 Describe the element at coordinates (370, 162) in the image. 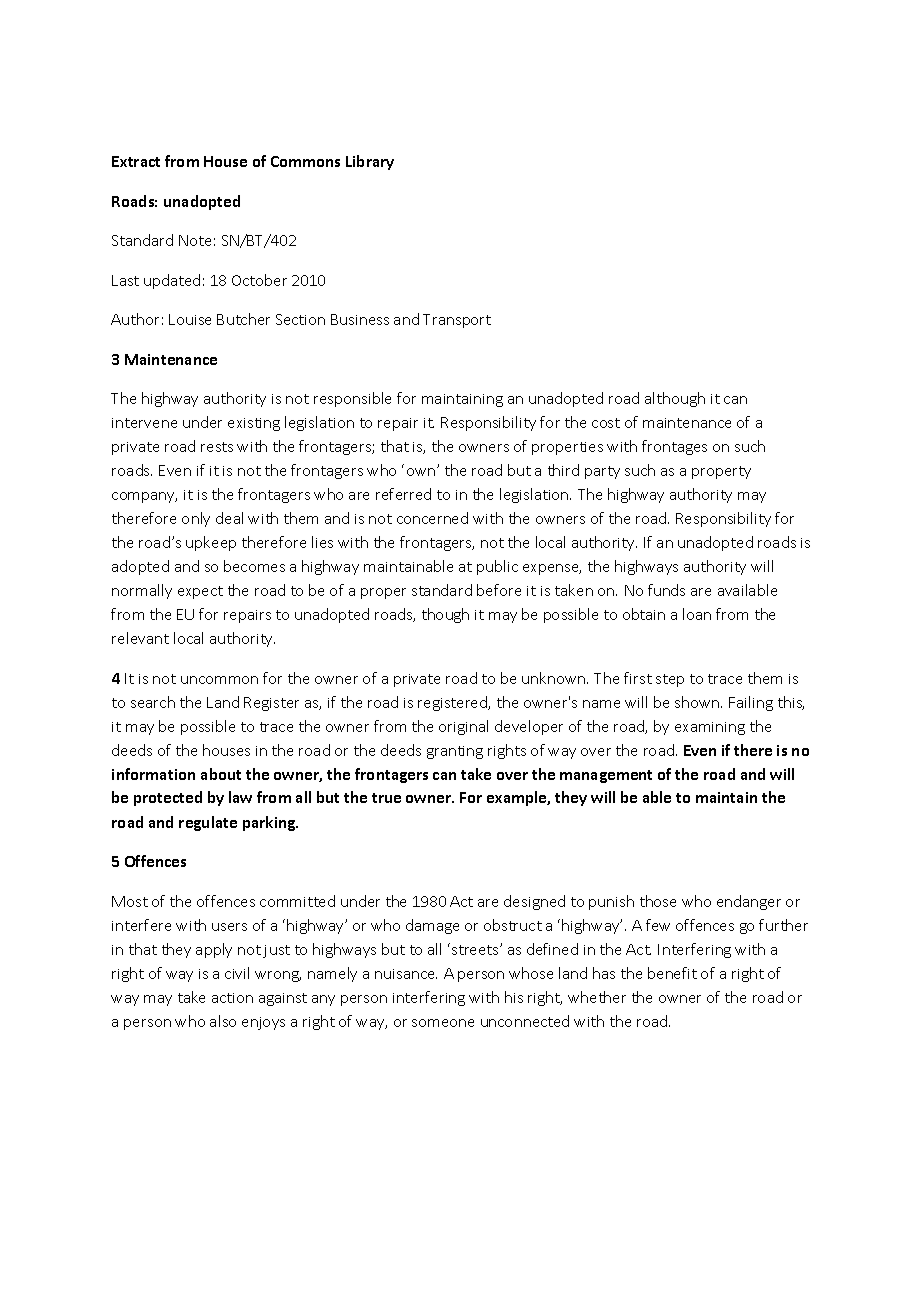

I see `Library` at that location.
